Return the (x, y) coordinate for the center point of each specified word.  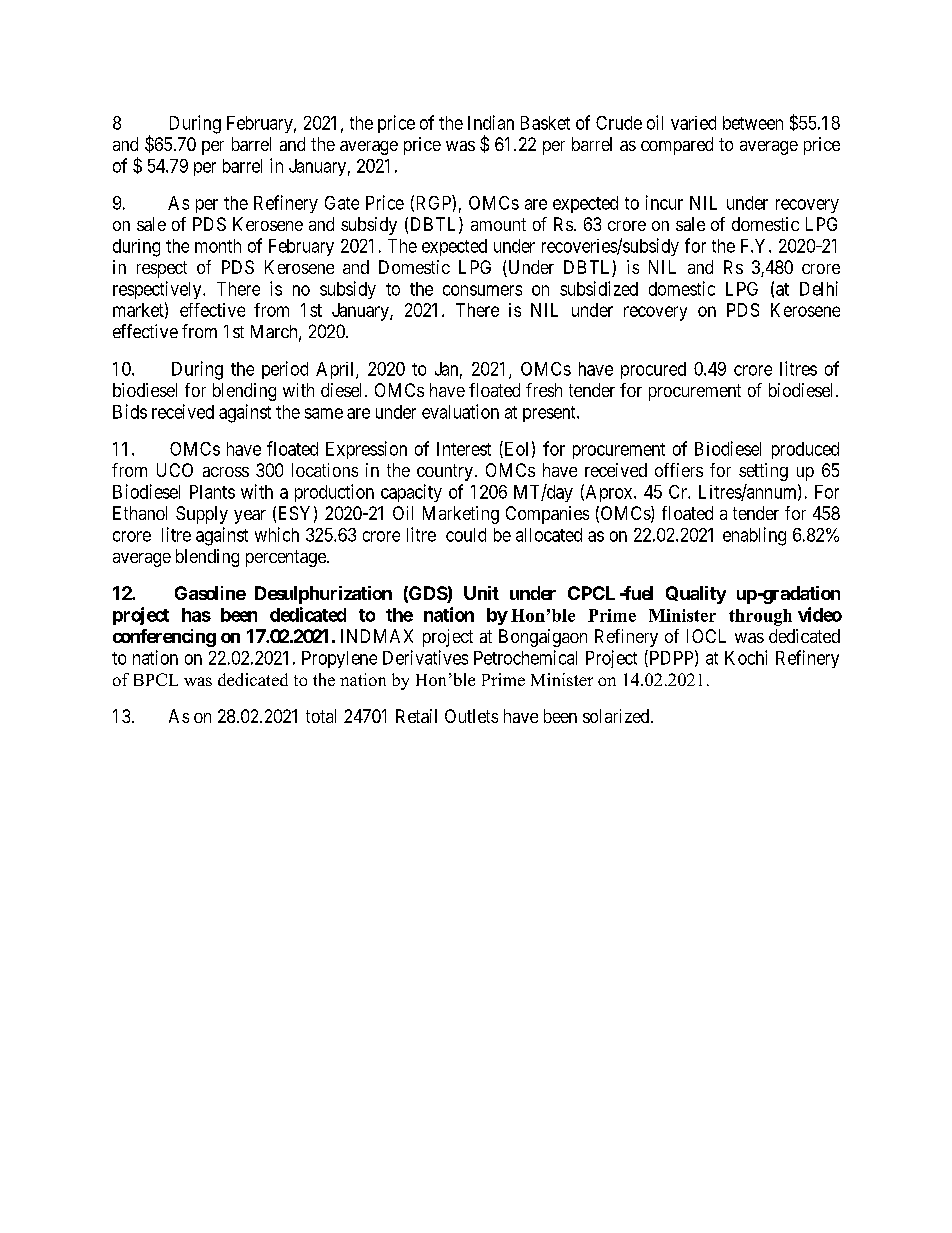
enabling (754, 536)
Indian (491, 122)
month (218, 246)
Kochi (746, 657)
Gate (342, 203)
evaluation (460, 411)
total (321, 716)
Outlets (471, 716)
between (753, 123)
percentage (287, 558)
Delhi (819, 288)
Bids (130, 411)
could (466, 535)
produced (805, 450)
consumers (482, 290)
